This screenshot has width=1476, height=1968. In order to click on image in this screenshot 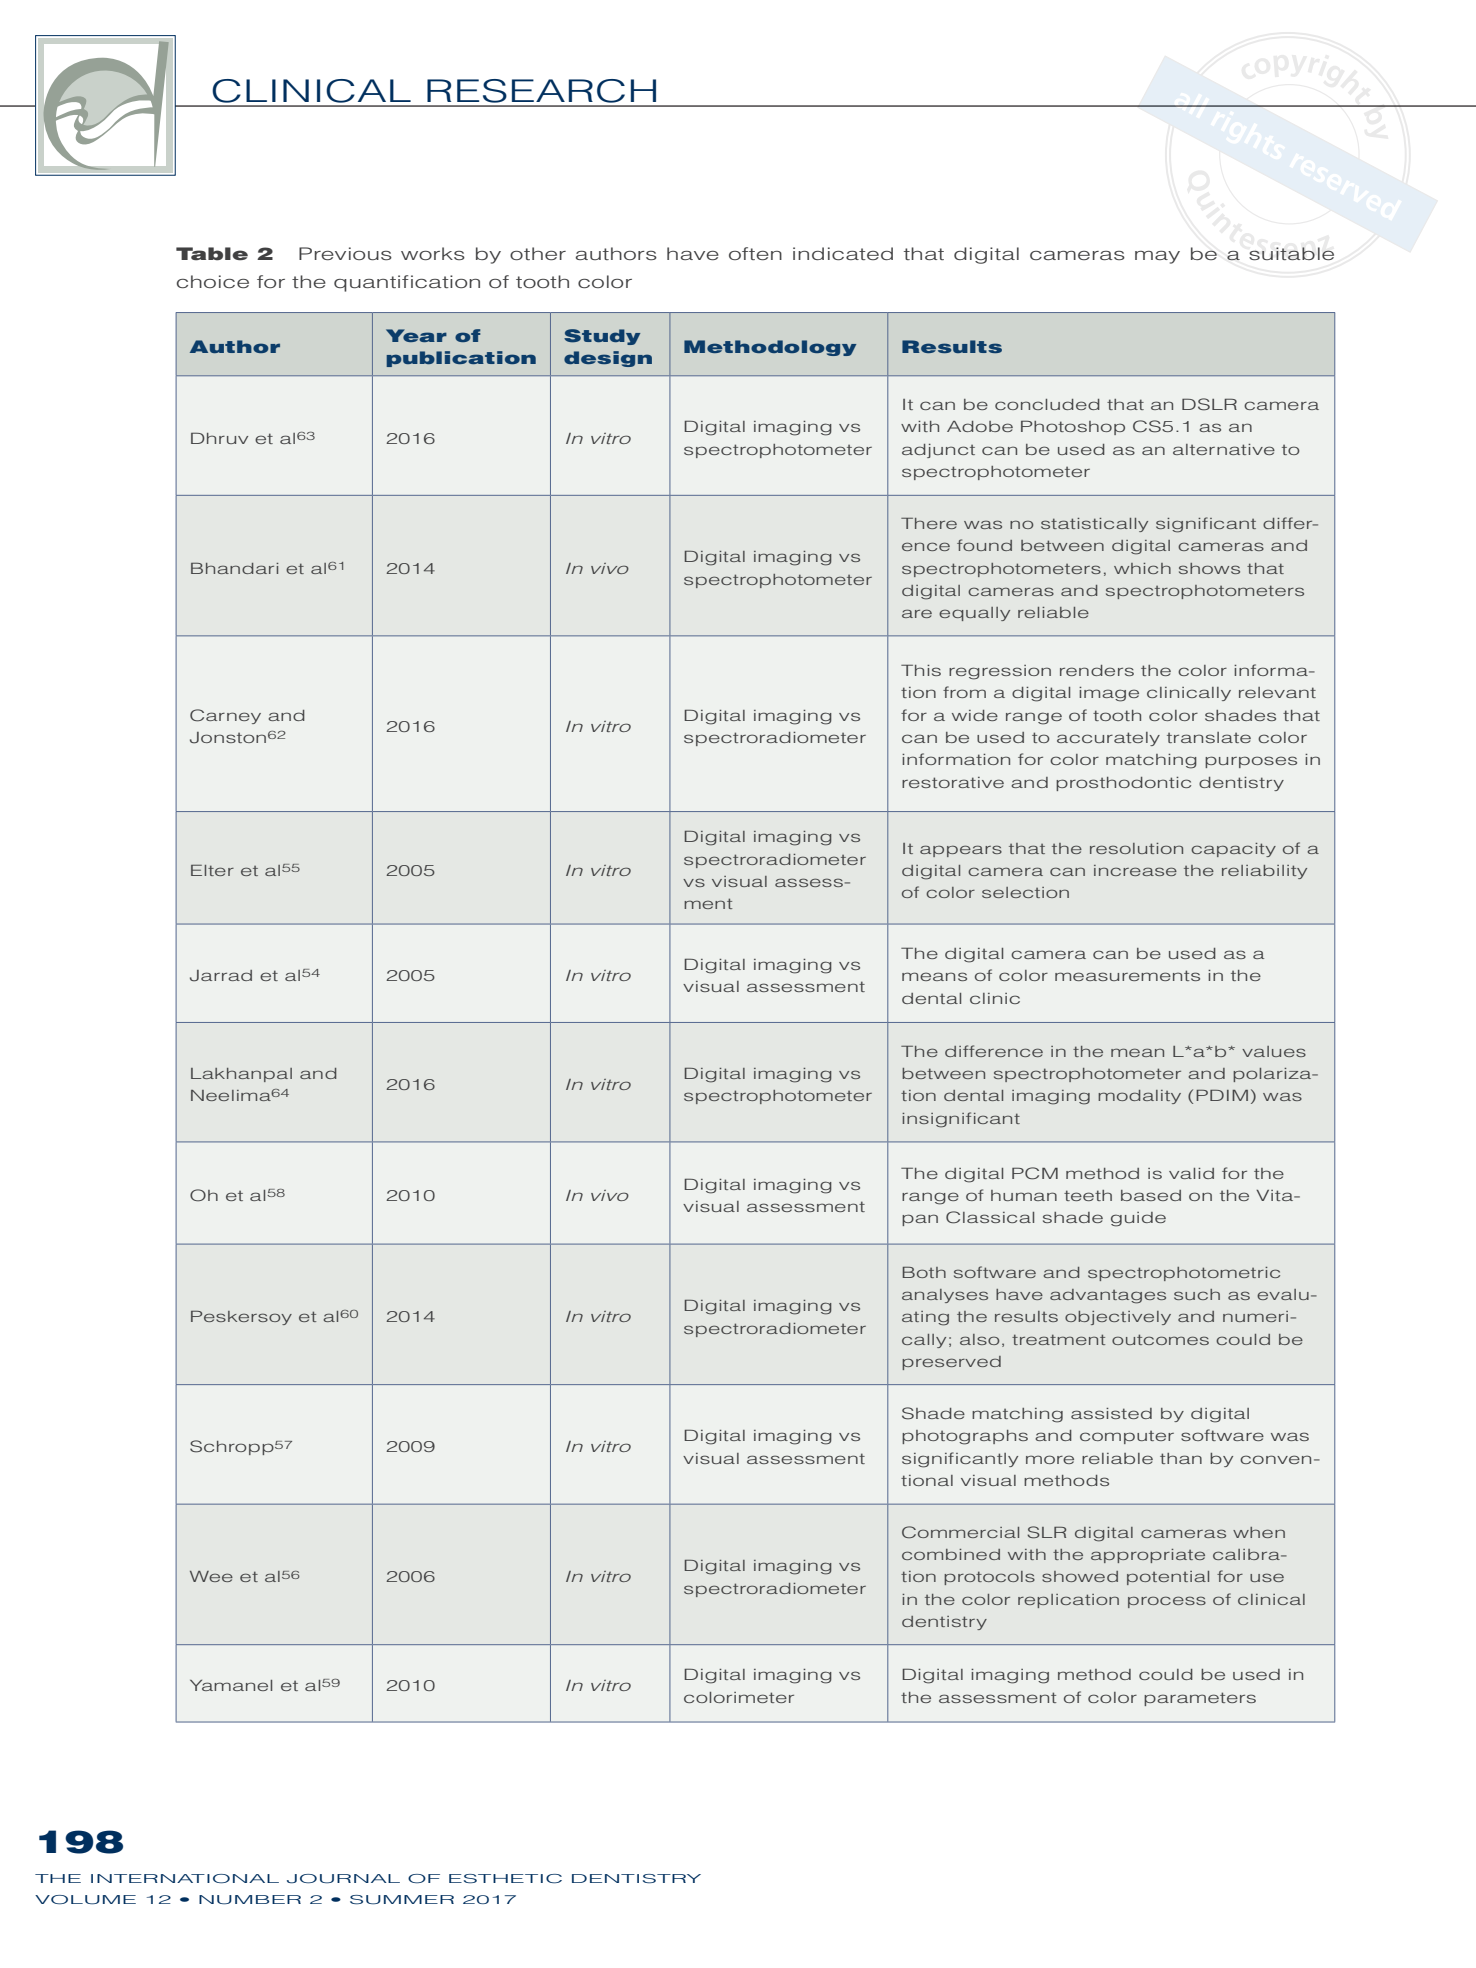, I will do `click(1109, 694)`.
